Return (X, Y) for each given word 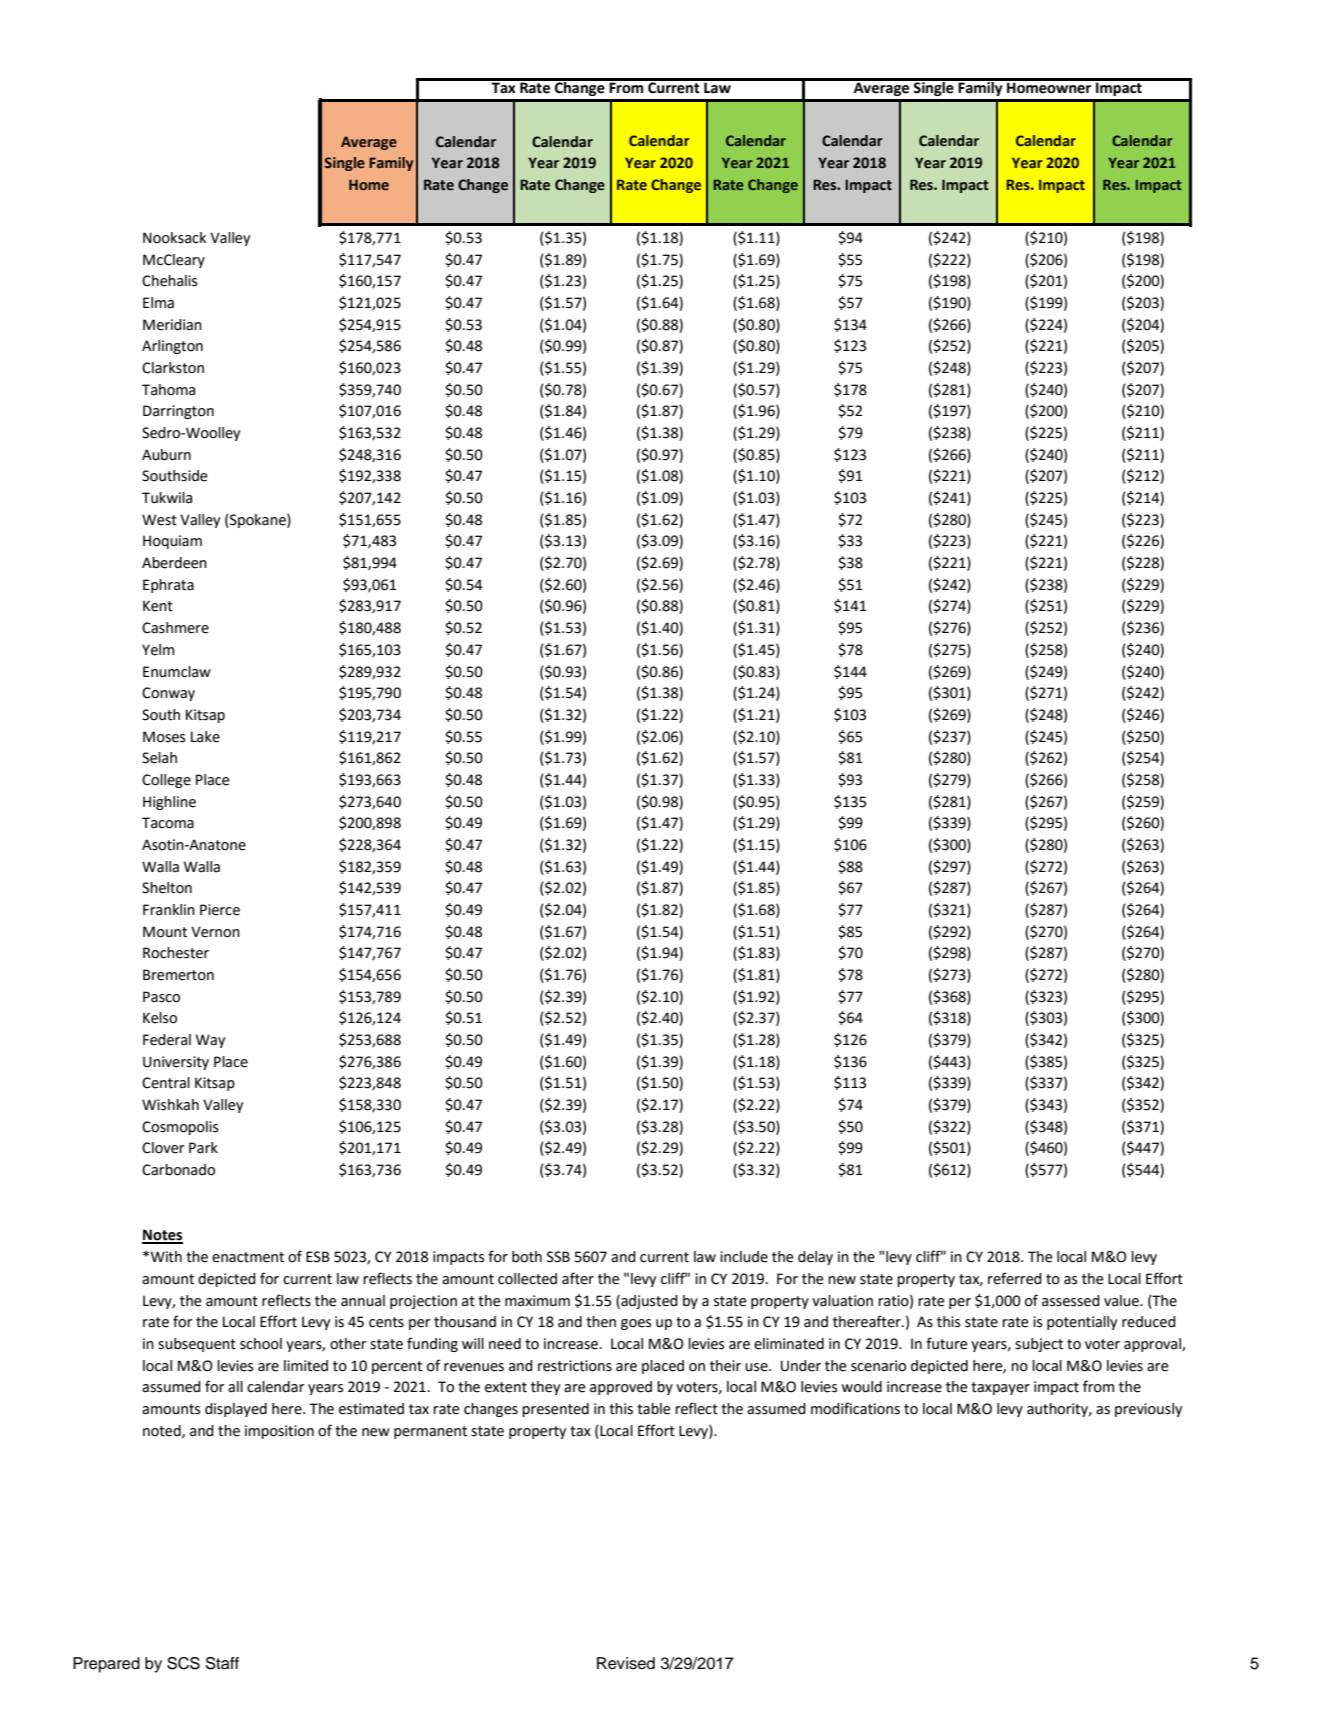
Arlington (172, 347)
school (261, 1344)
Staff (222, 1663)
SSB (558, 1257)
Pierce (220, 910)
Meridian (172, 325)
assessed (1071, 1301)
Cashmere (175, 628)
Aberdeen (174, 563)
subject (1039, 1345)
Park (203, 1148)
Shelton (167, 888)
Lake (205, 737)
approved (621, 1388)
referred (1015, 1278)
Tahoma (168, 390)
